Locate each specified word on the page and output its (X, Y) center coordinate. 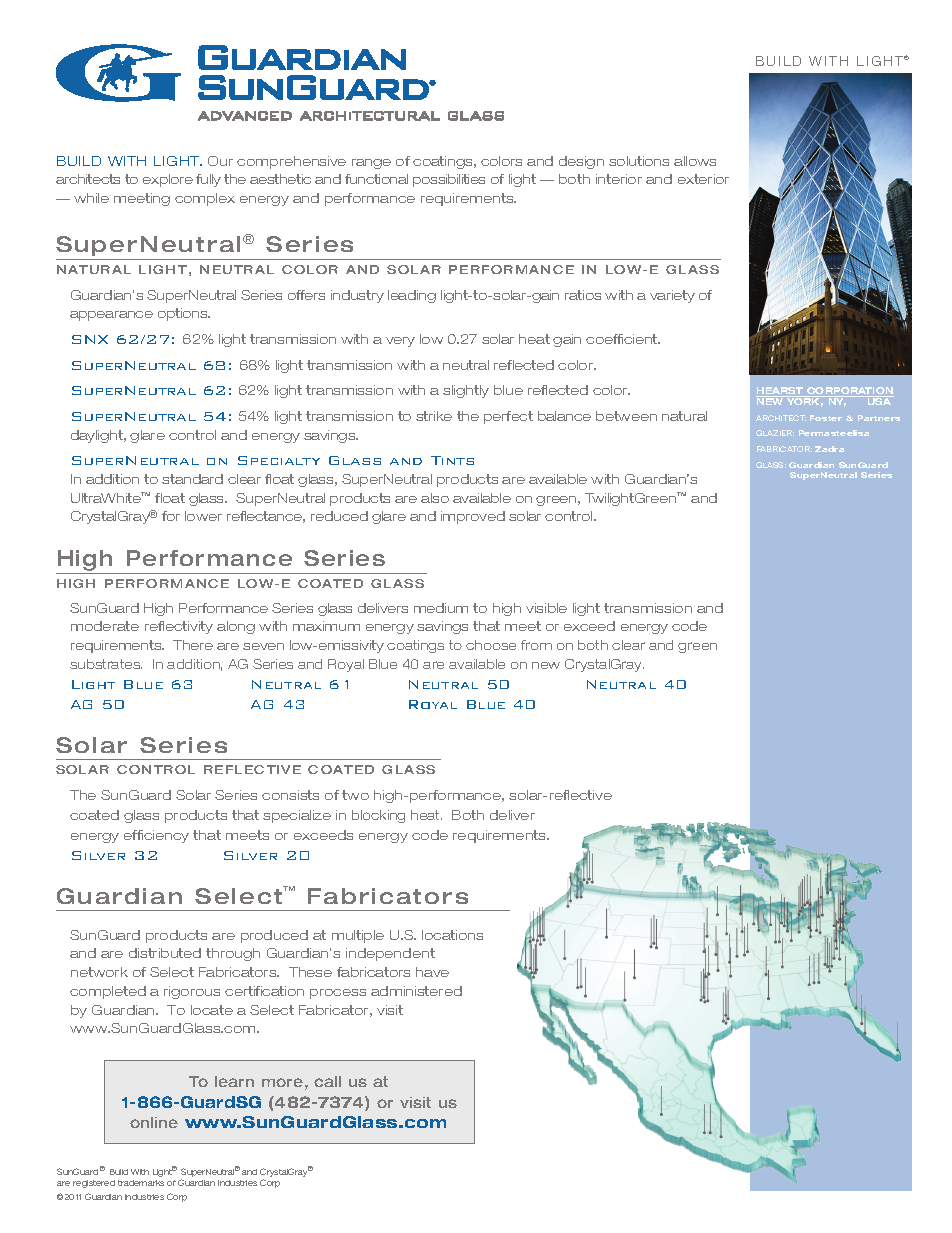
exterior (703, 179)
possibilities (449, 180)
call (327, 1081)
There (193, 645)
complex (205, 199)
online (154, 1122)
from (536, 645)
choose (491, 645)
